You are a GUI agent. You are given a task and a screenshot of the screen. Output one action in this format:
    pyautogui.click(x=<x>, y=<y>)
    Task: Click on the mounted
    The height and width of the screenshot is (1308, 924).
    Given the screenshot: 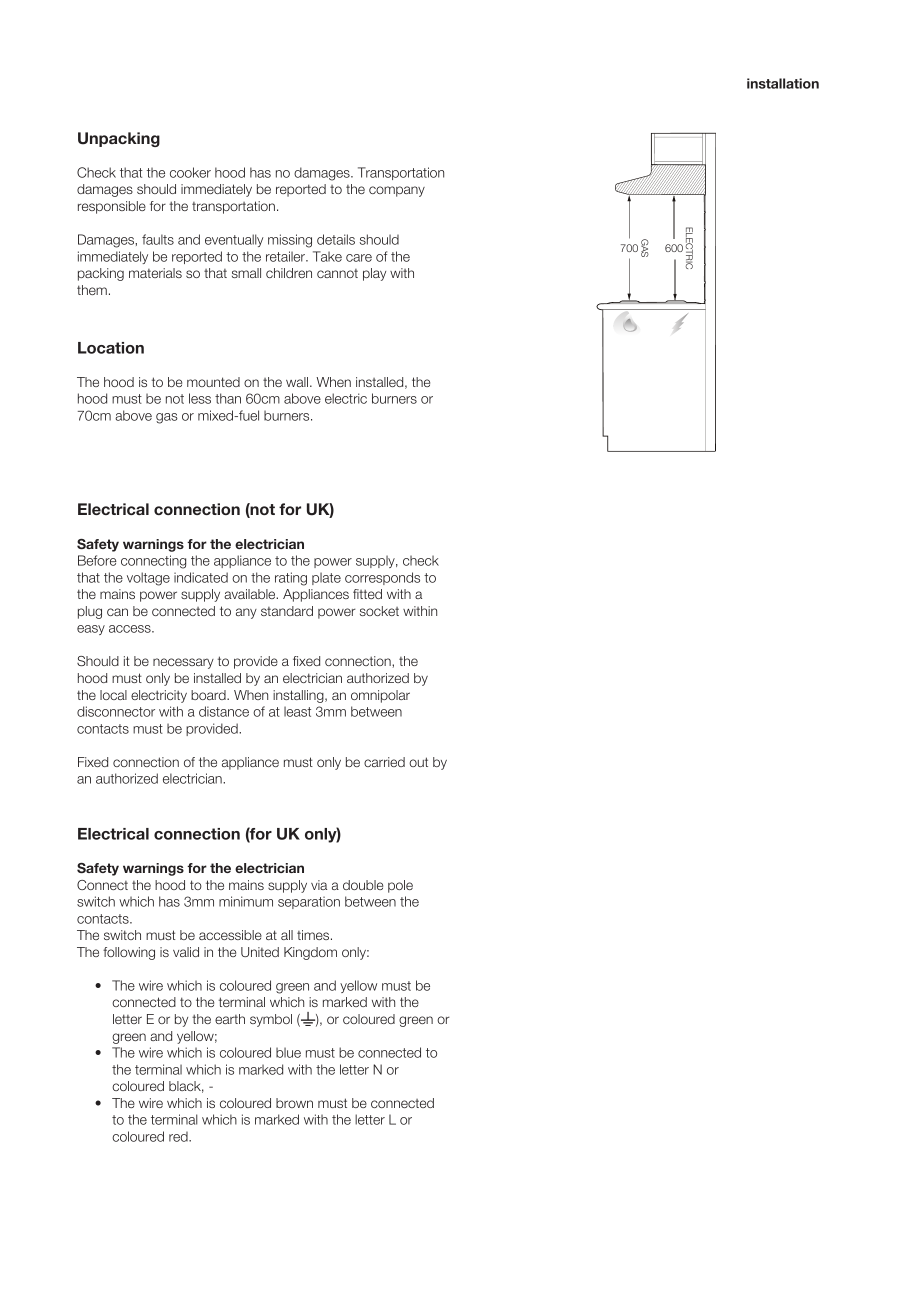 What is the action you would take?
    pyautogui.click(x=213, y=382)
